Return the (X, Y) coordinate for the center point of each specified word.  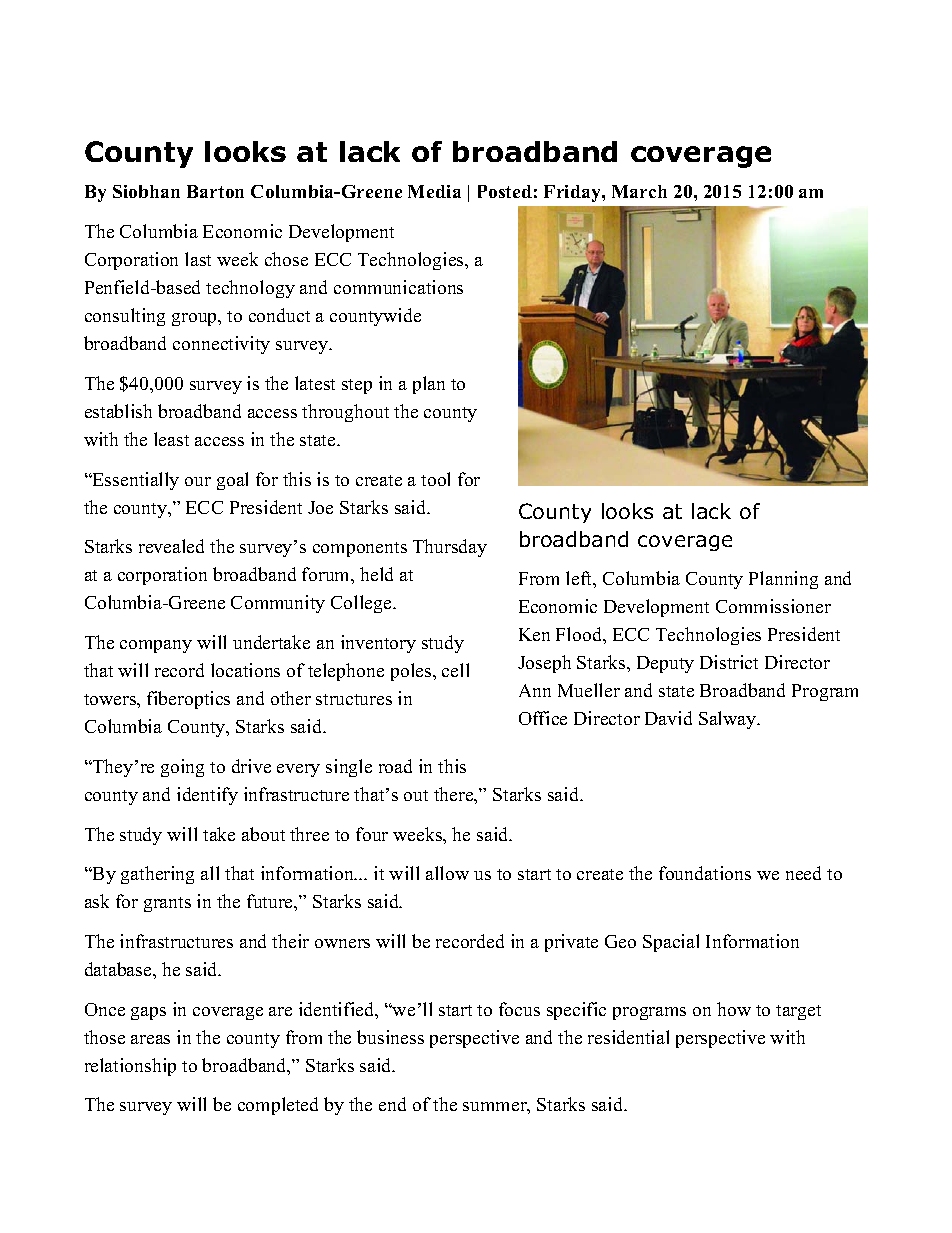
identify (207, 796)
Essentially (135, 481)
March (639, 191)
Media (434, 191)
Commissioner (773, 606)
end (392, 1104)
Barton (215, 191)
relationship (130, 1067)
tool (435, 479)
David (668, 718)
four (372, 834)
